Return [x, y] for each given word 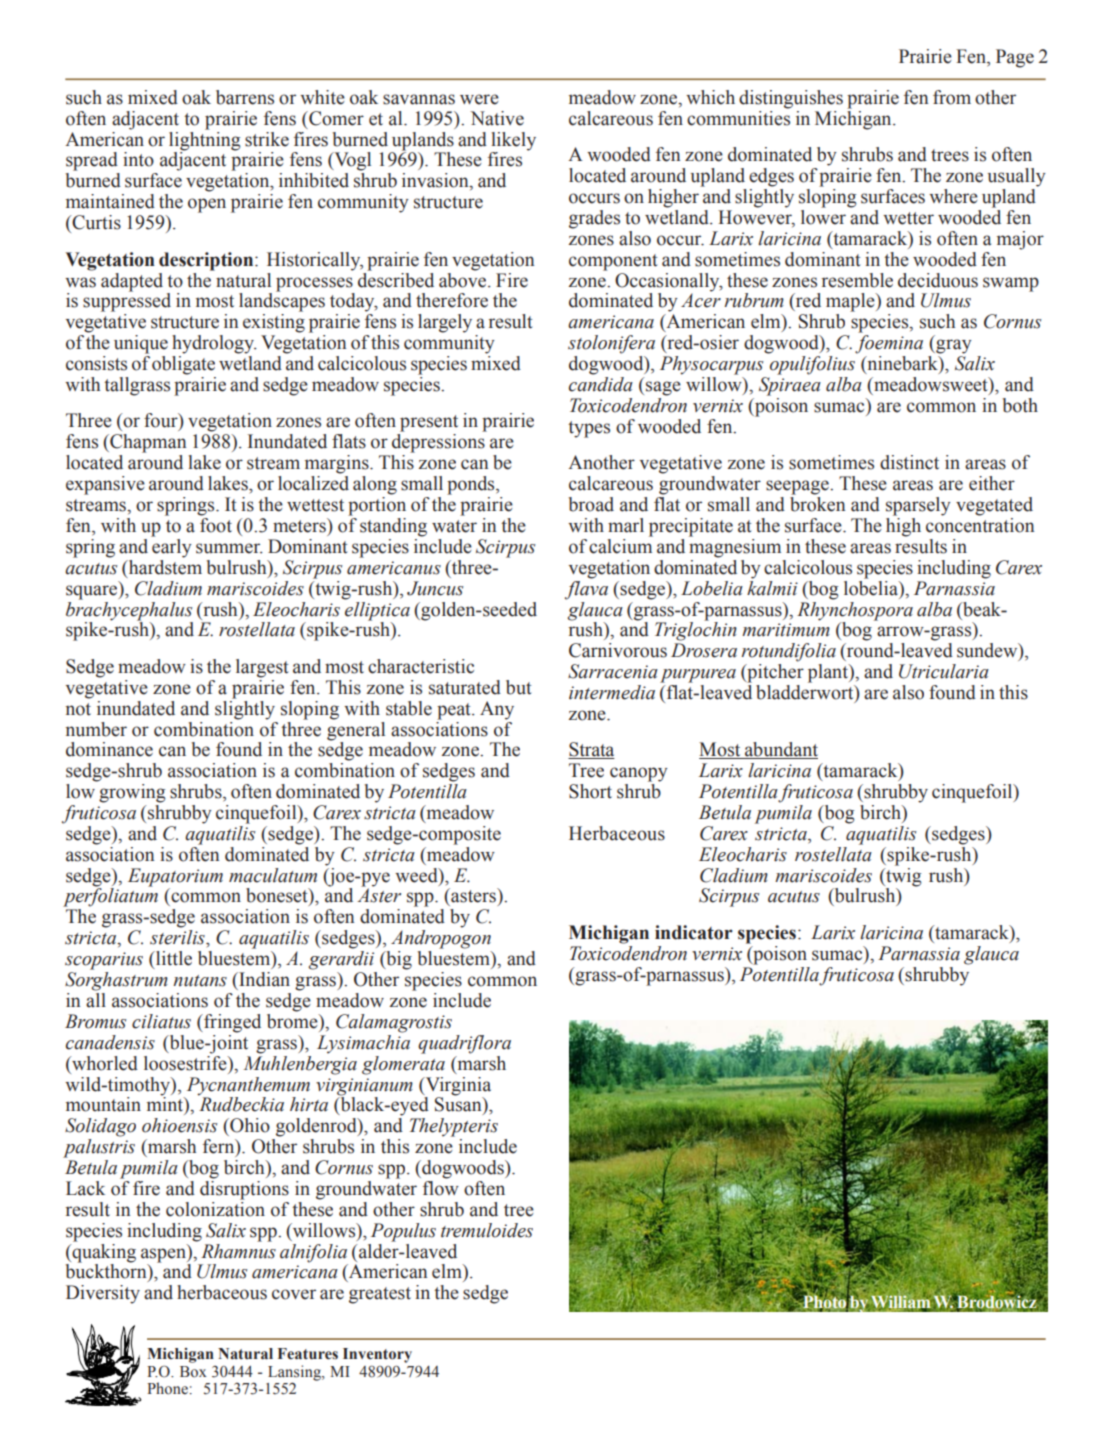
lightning [205, 140]
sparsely [918, 506]
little [173, 958]
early [171, 547]
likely [513, 141]
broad [591, 504]
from [952, 97]
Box [193, 1372]
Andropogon [441, 939]
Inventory [377, 1355]
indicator [694, 932]
